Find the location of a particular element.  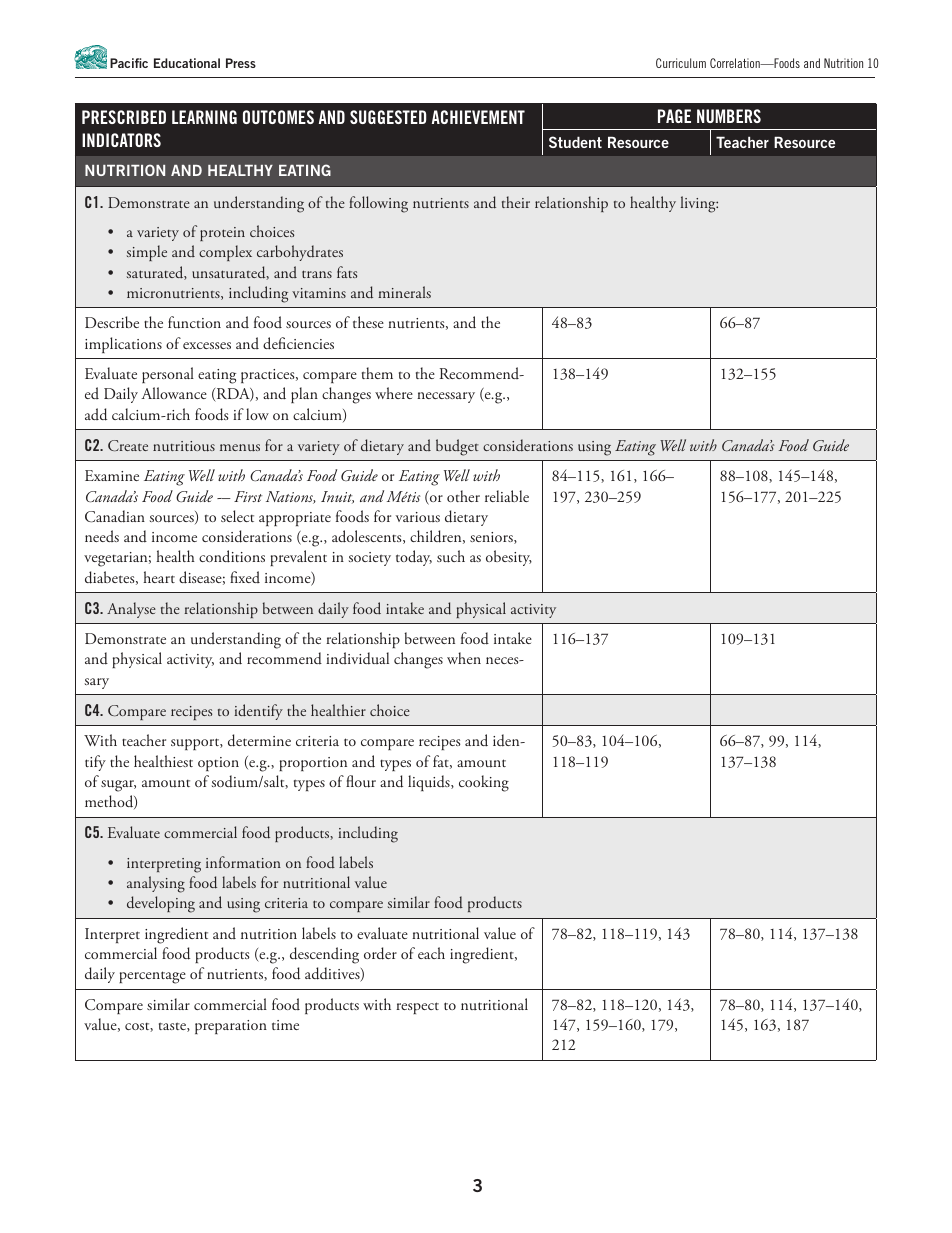

option is located at coordinates (218, 764).
